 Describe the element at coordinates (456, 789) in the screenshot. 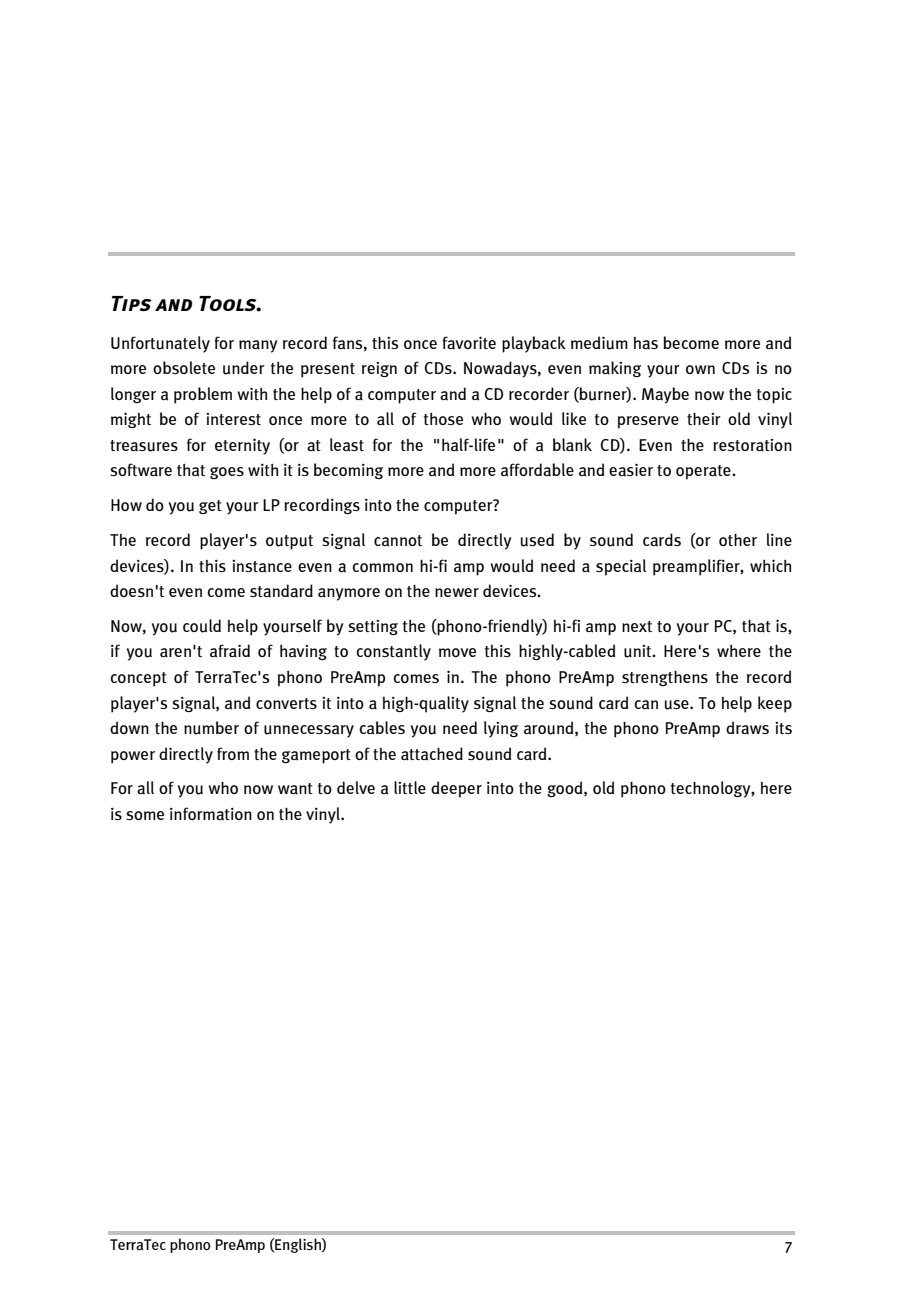

I see `deeper` at that location.
